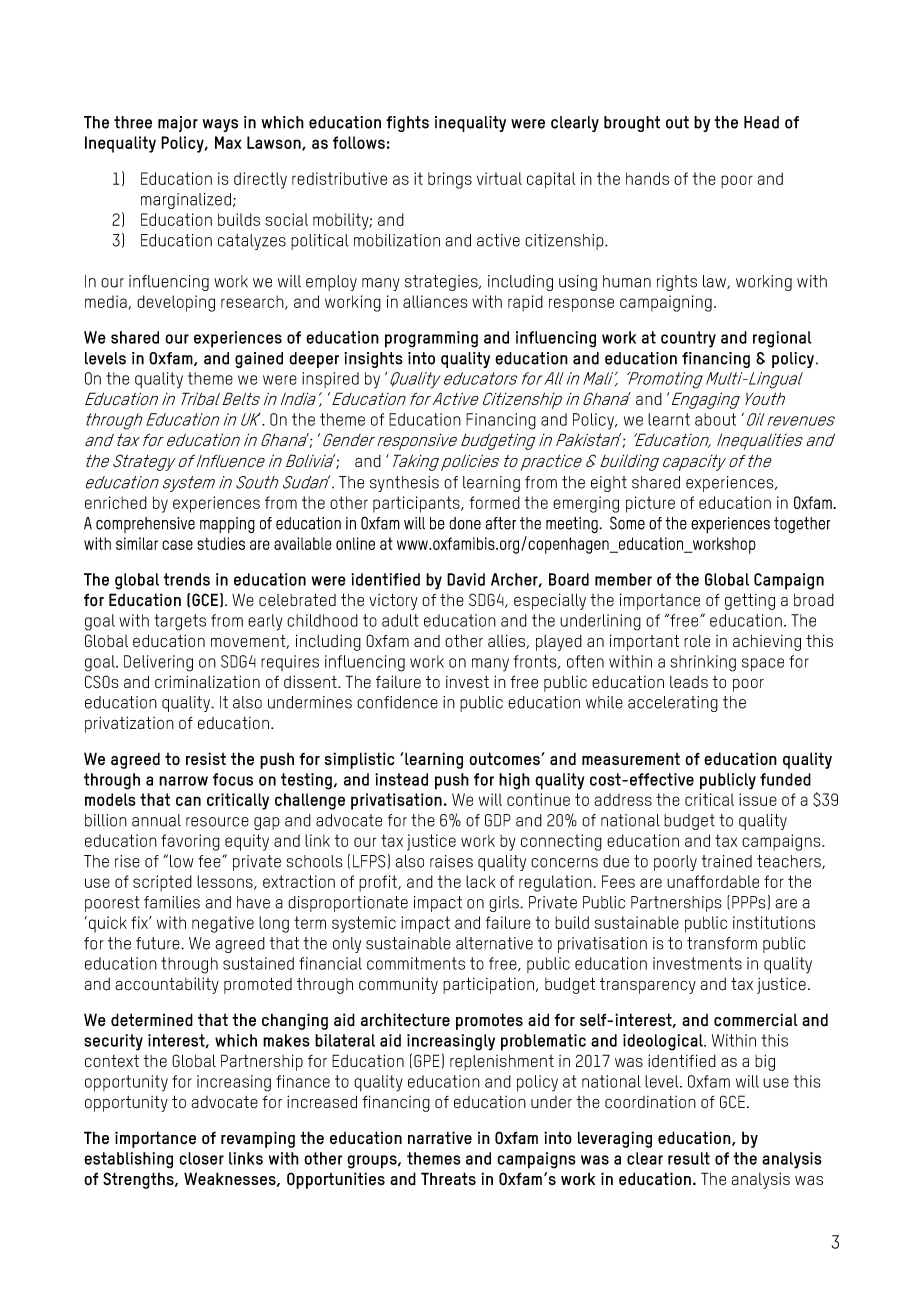 The width and height of the image is (924, 1308). What do you see at coordinates (176, 303) in the image?
I see `developing` at bounding box center [176, 303].
